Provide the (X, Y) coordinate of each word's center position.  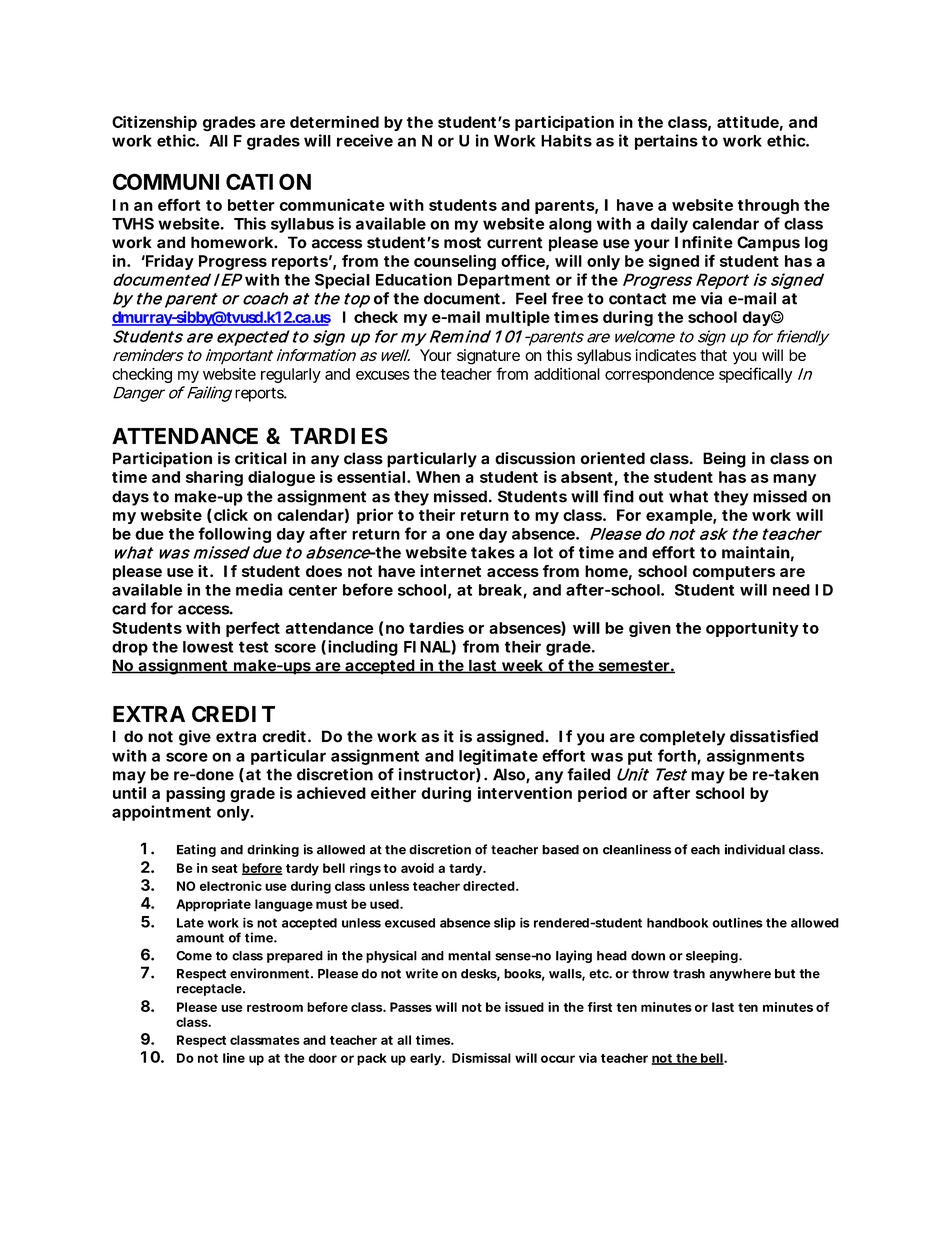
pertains (666, 142)
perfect (253, 629)
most (462, 243)
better (251, 205)
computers (733, 573)
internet (450, 571)
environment (269, 973)
